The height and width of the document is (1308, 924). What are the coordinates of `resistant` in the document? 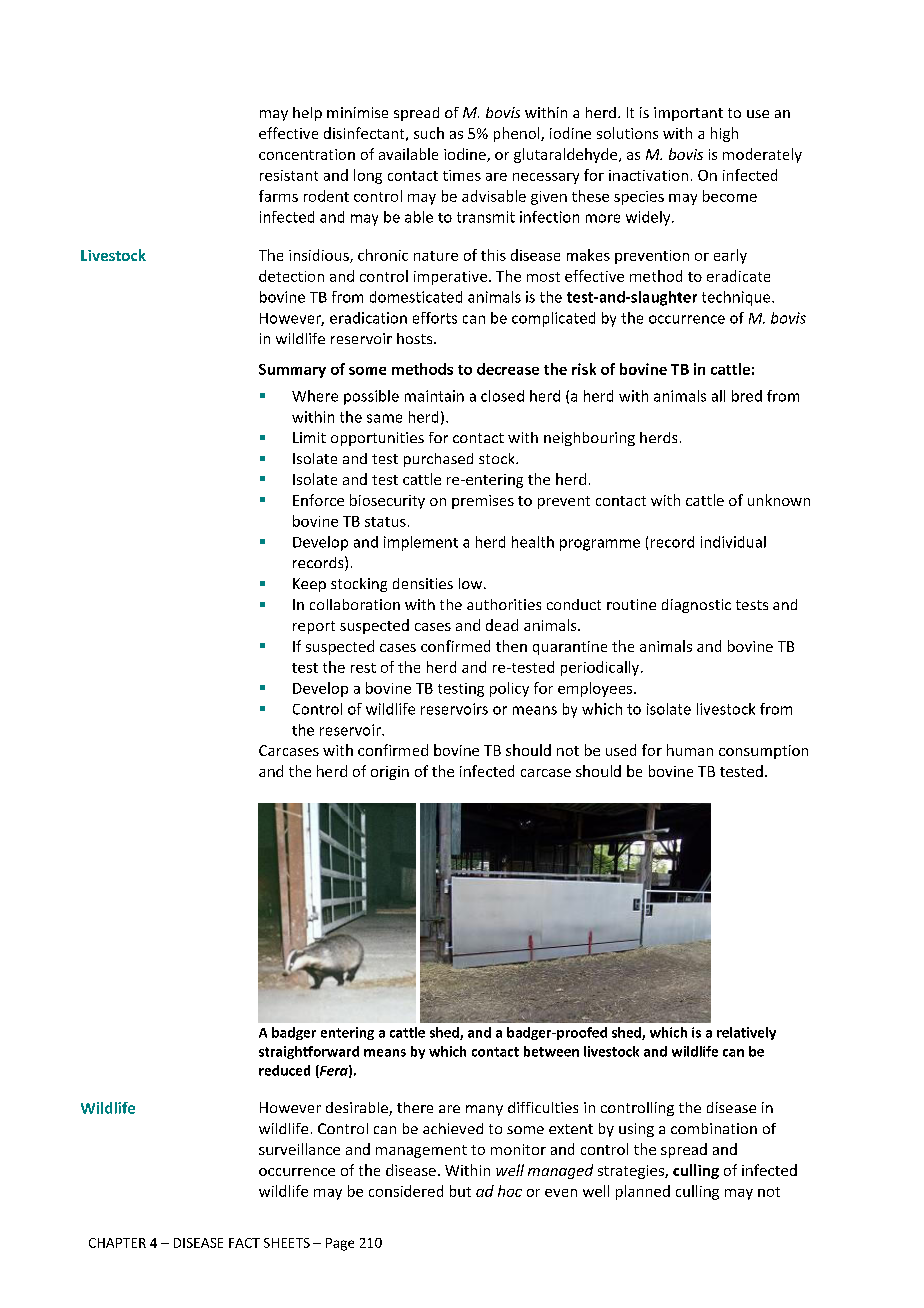 It's located at (289, 175).
